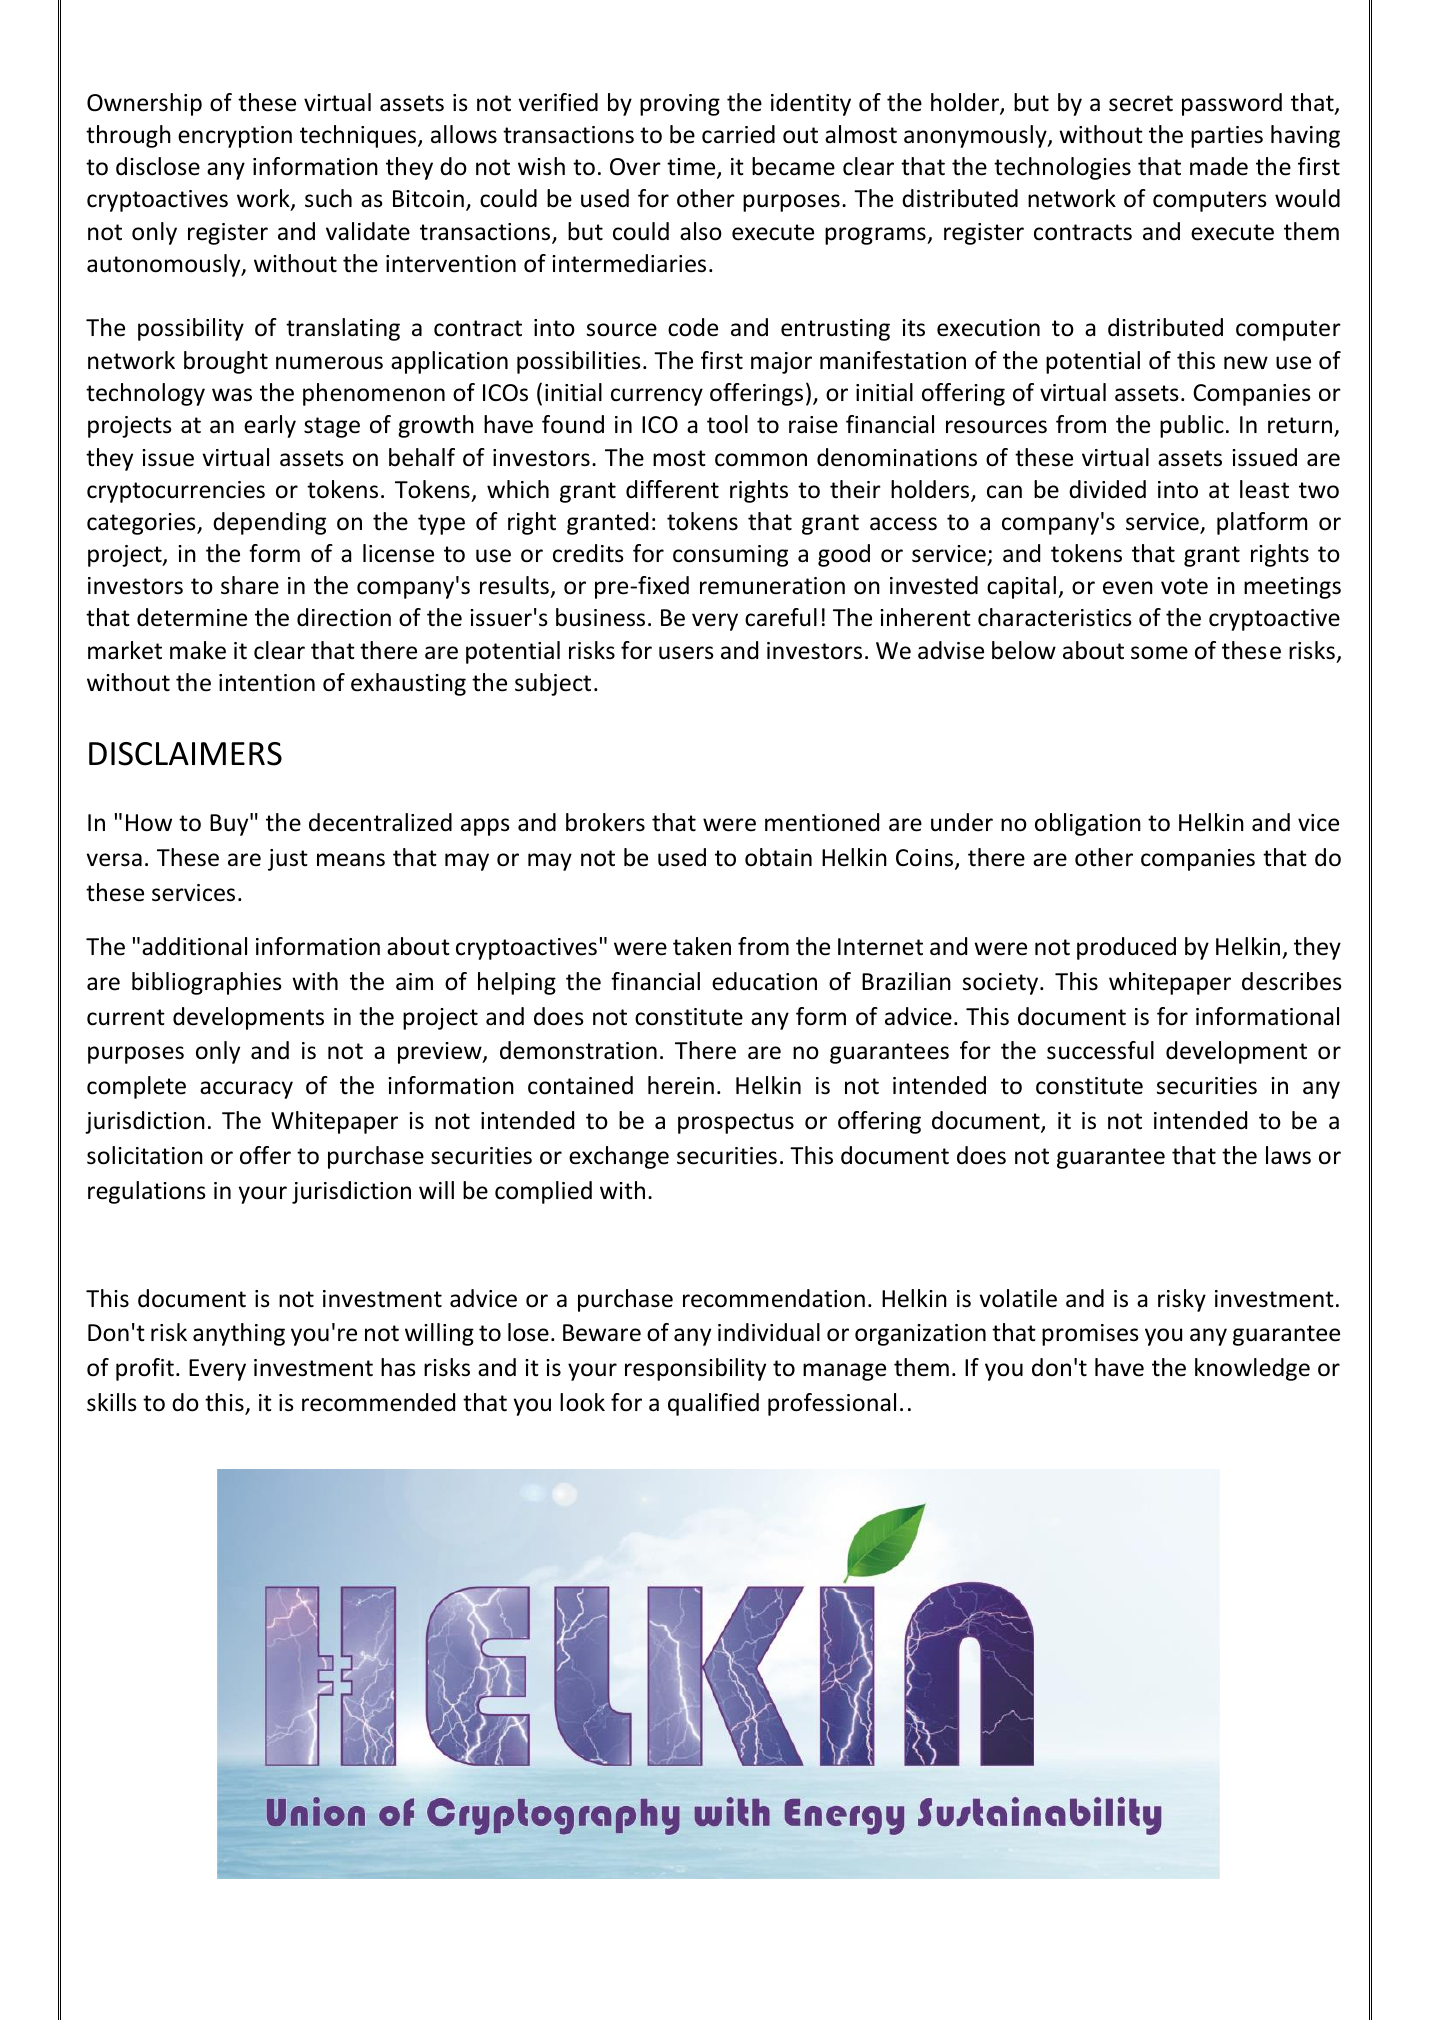 Image resolution: width=1429 pixels, height=2020 pixels. What do you see at coordinates (235, 137) in the screenshot?
I see `encryption` at bounding box center [235, 137].
